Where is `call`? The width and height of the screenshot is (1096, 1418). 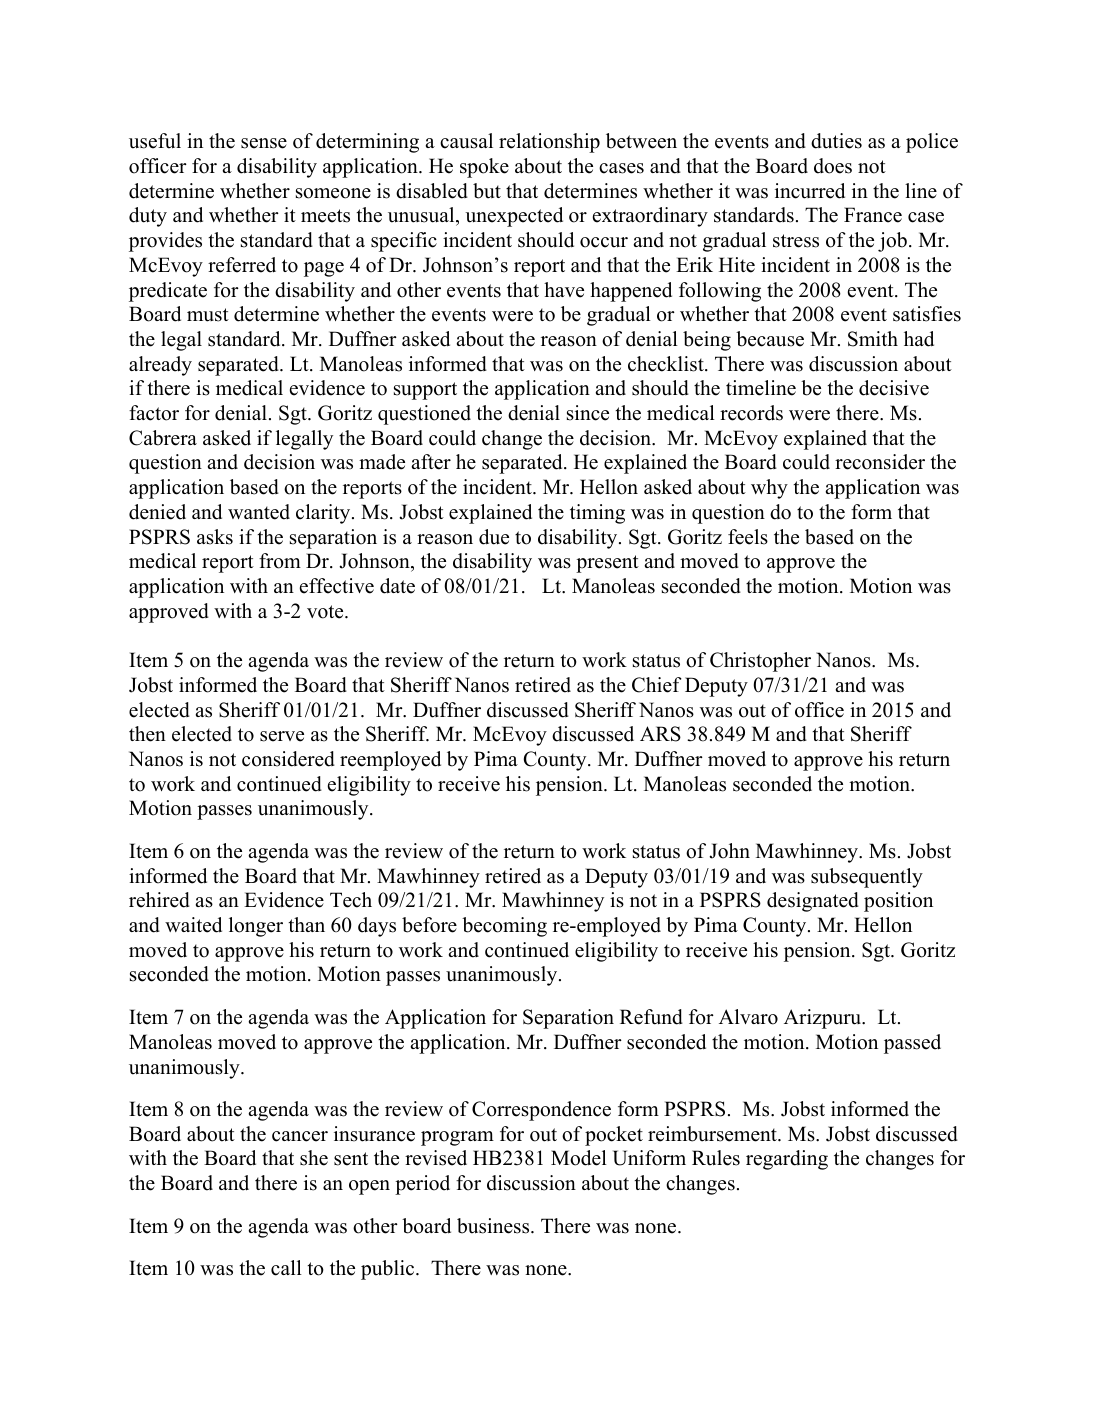
call is located at coordinates (286, 1268).
